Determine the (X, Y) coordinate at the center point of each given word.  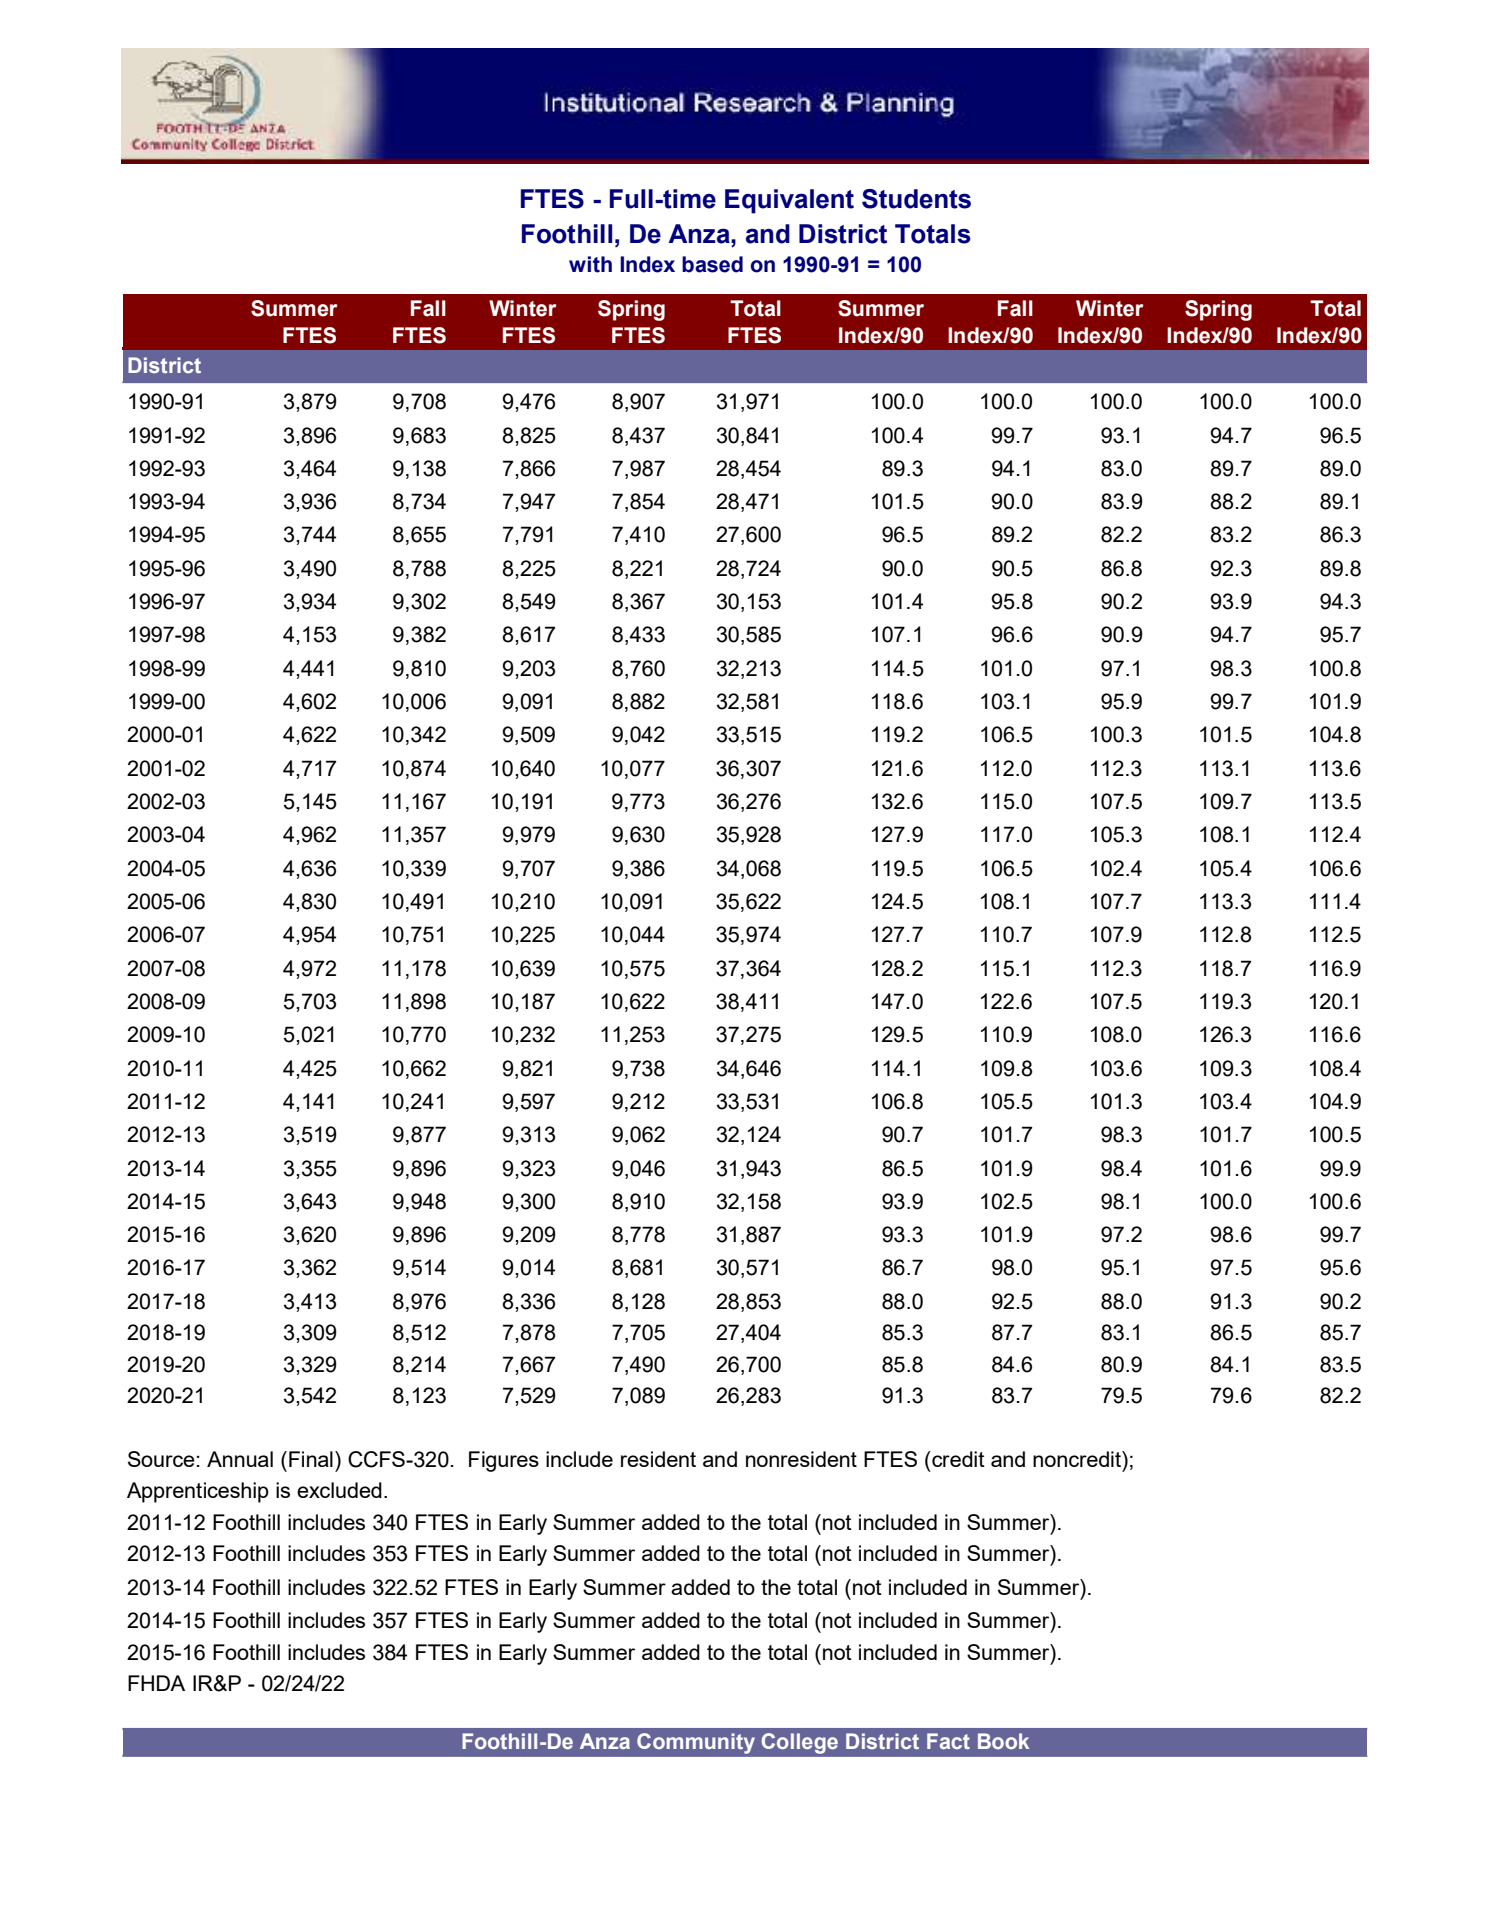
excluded (339, 1490)
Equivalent (789, 201)
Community (696, 1743)
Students (916, 199)
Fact (948, 1741)
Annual (240, 1459)
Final (311, 1459)
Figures (504, 1461)
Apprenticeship (198, 1492)
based (712, 264)
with (590, 264)
